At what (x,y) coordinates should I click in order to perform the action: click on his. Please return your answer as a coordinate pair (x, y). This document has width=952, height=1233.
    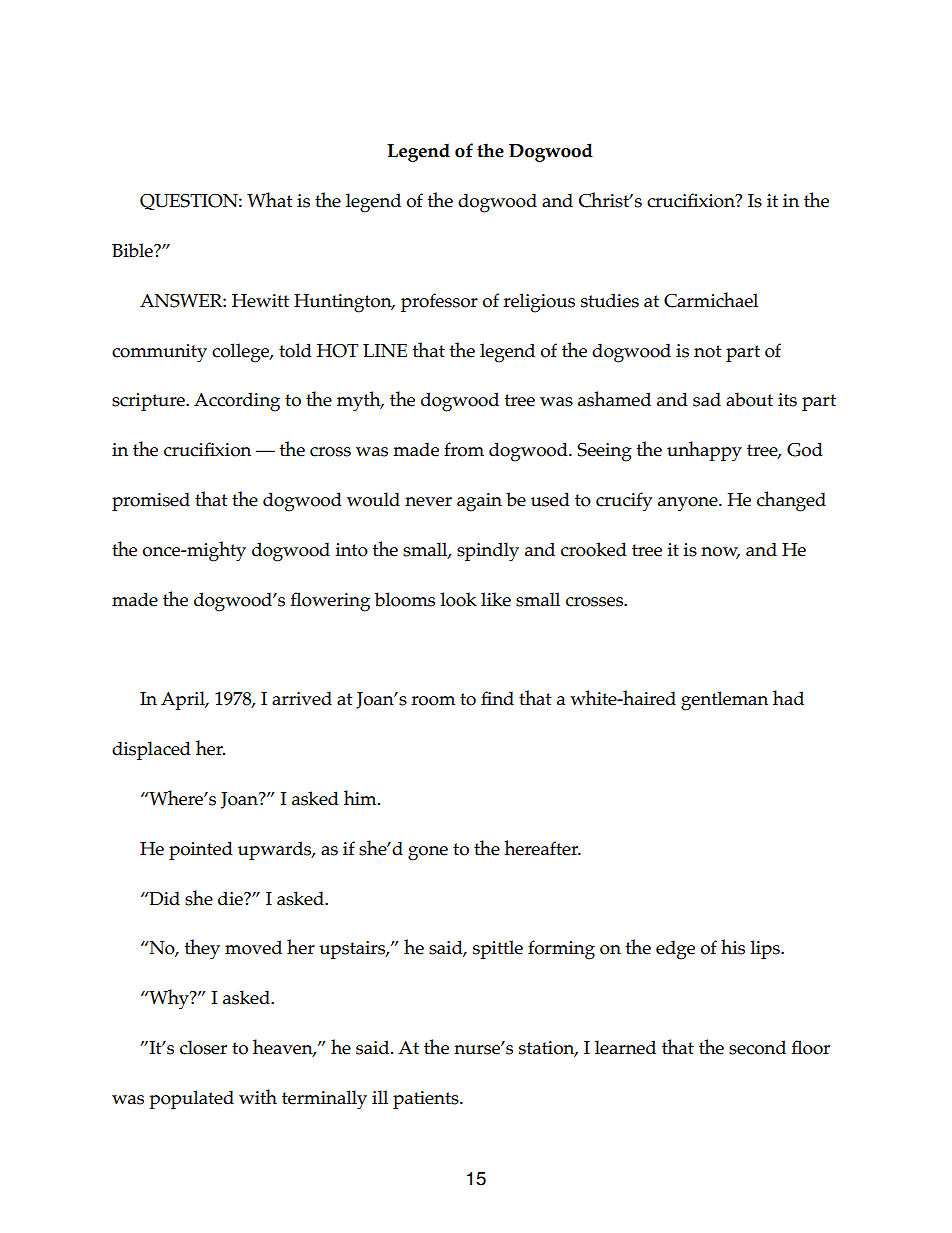
    Looking at the image, I should click on (733, 947).
